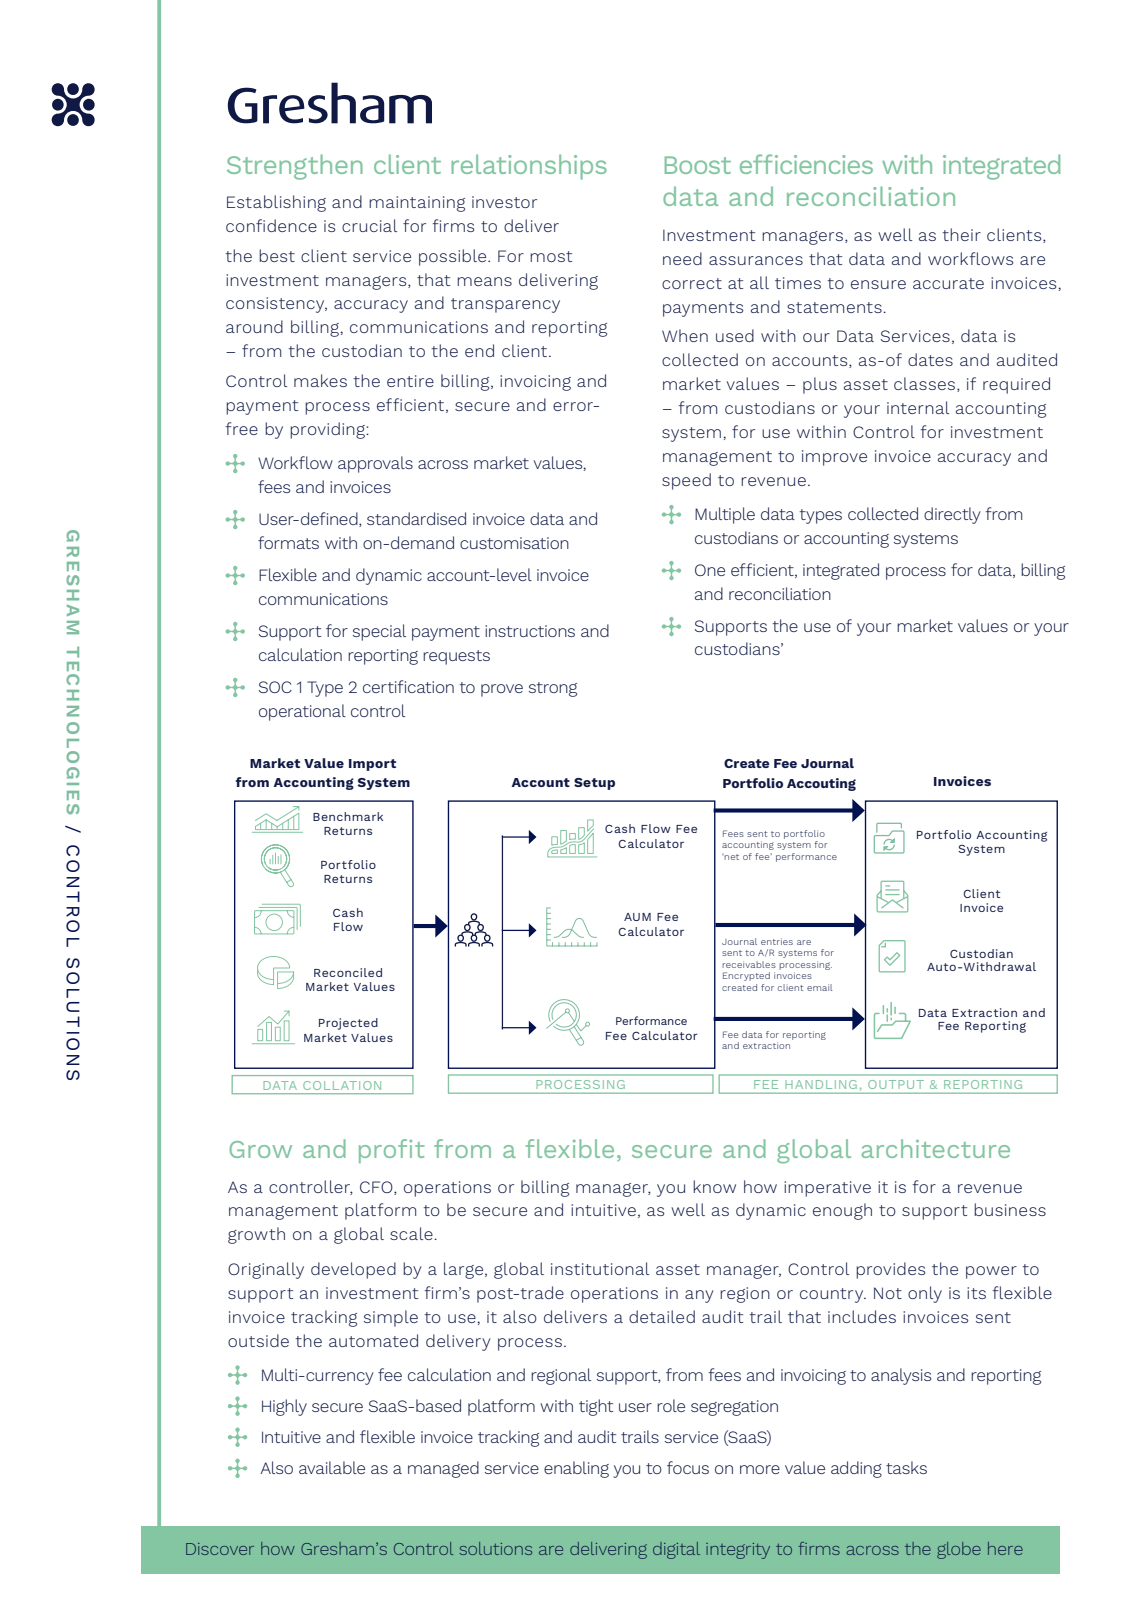  I want to click on AUM, so click(637, 917).
